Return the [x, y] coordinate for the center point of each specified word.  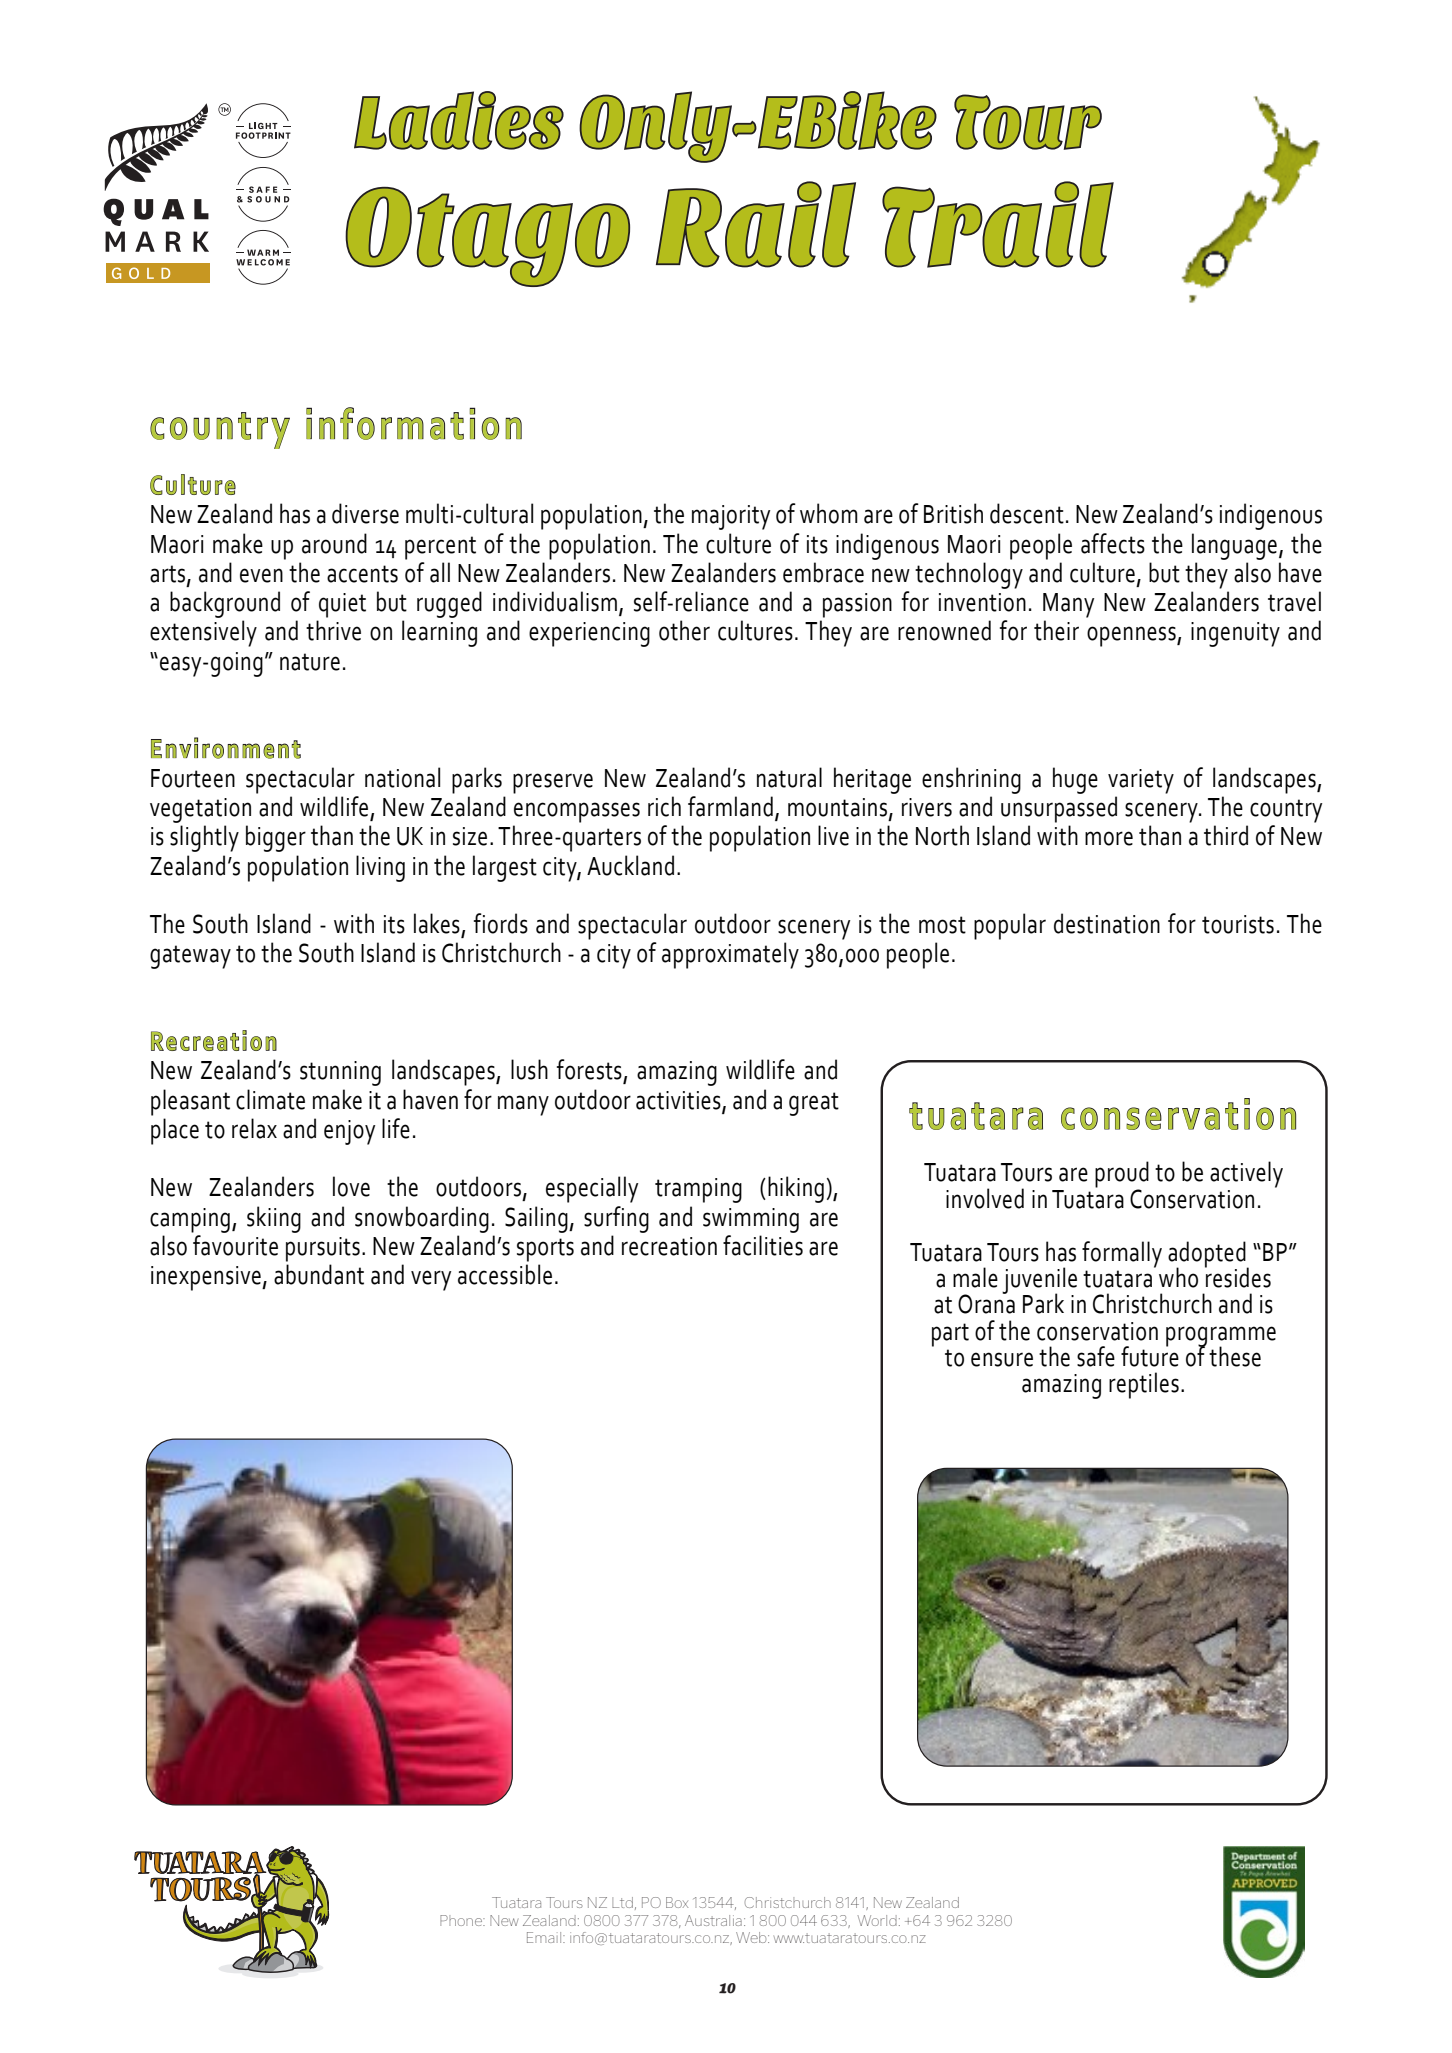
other [684, 630]
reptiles [1144, 1385]
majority [731, 517]
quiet [342, 605]
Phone [462, 1920]
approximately [730, 955]
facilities [763, 1245]
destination [1107, 923]
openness [1132, 636]
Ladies [459, 120]
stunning [340, 1073]
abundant [319, 1274]
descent [1027, 513]
